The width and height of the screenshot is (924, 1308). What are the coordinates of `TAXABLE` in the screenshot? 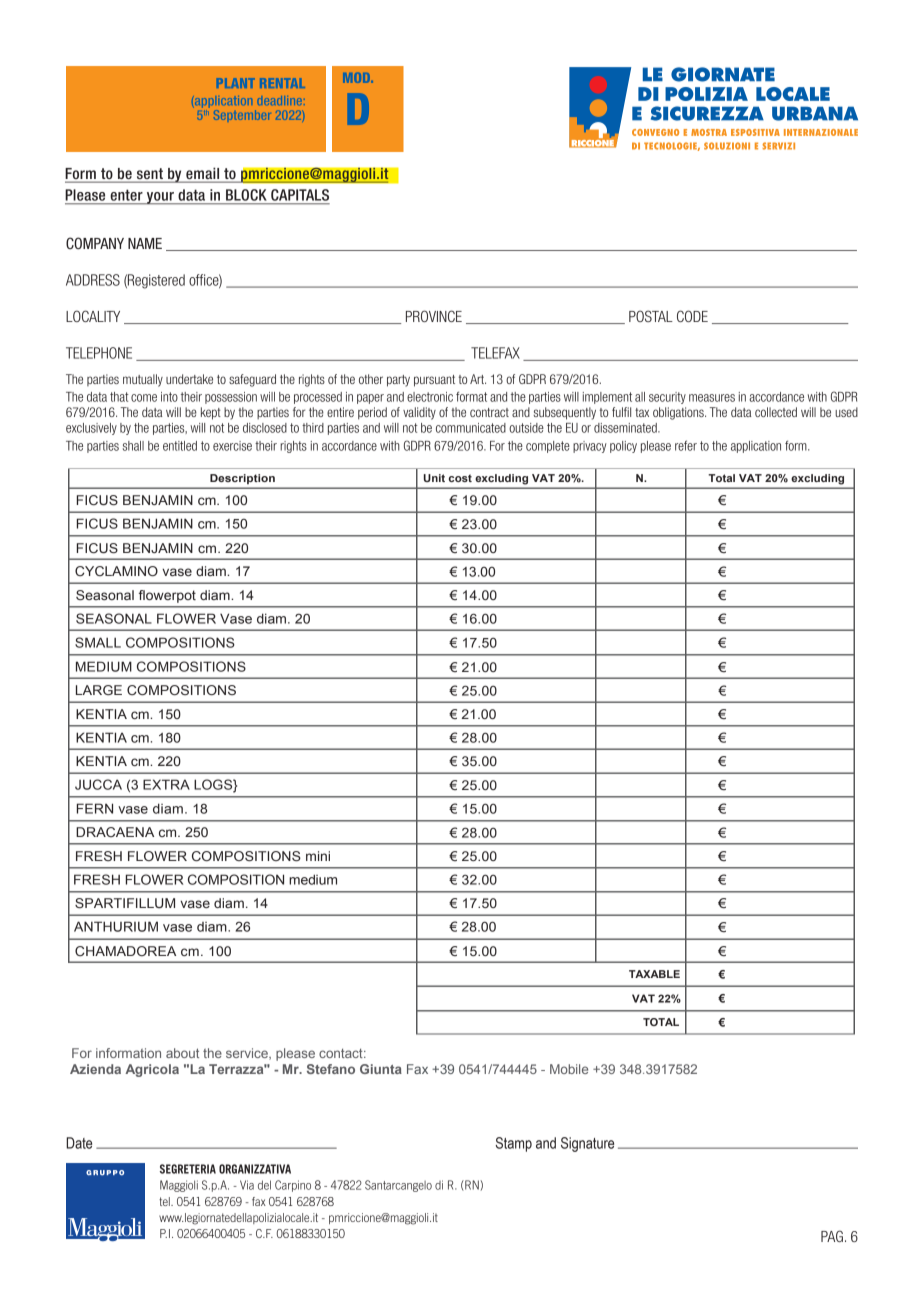 It's located at (654, 974).
